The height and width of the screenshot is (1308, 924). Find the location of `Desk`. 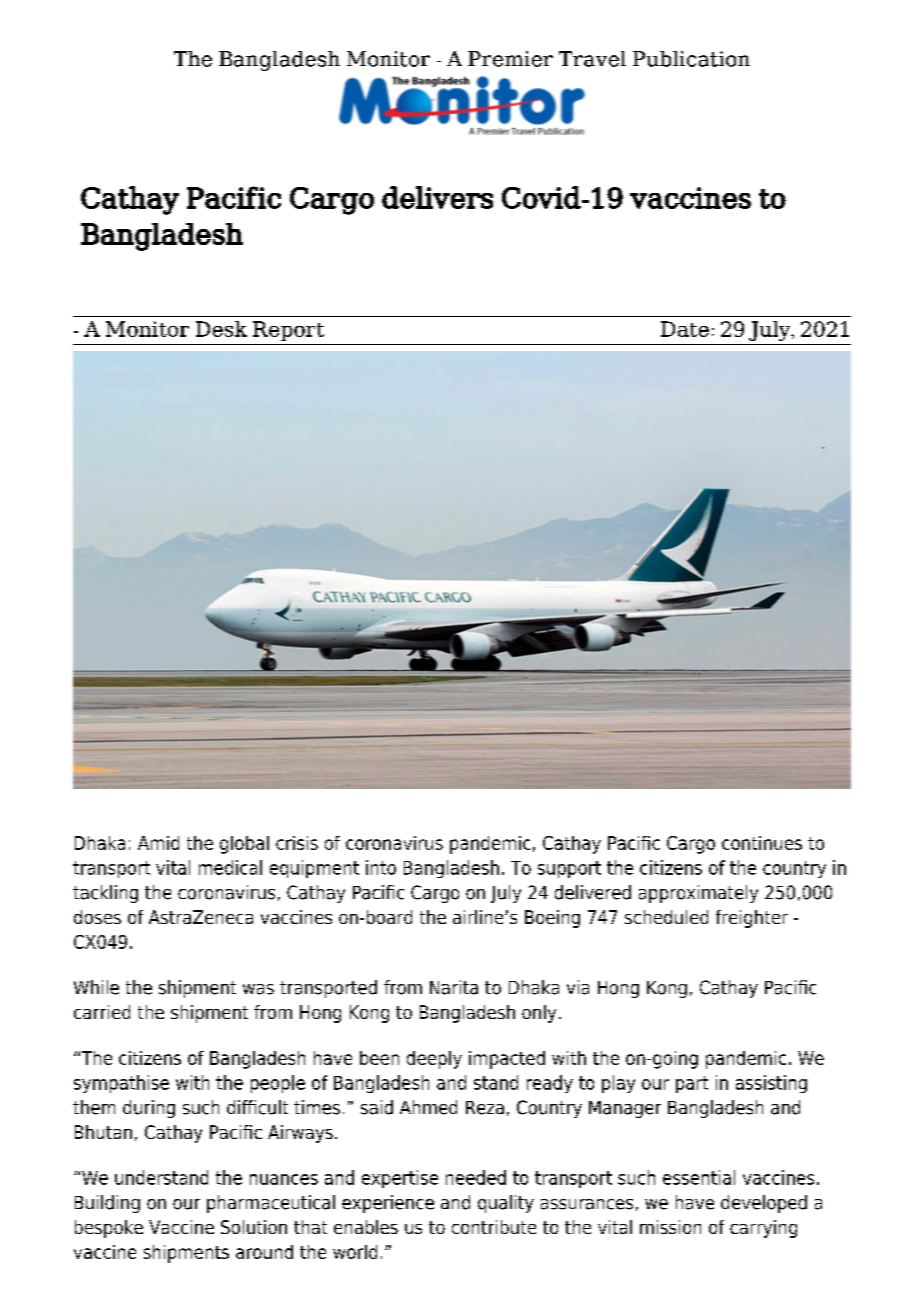

Desk is located at coordinates (221, 329).
